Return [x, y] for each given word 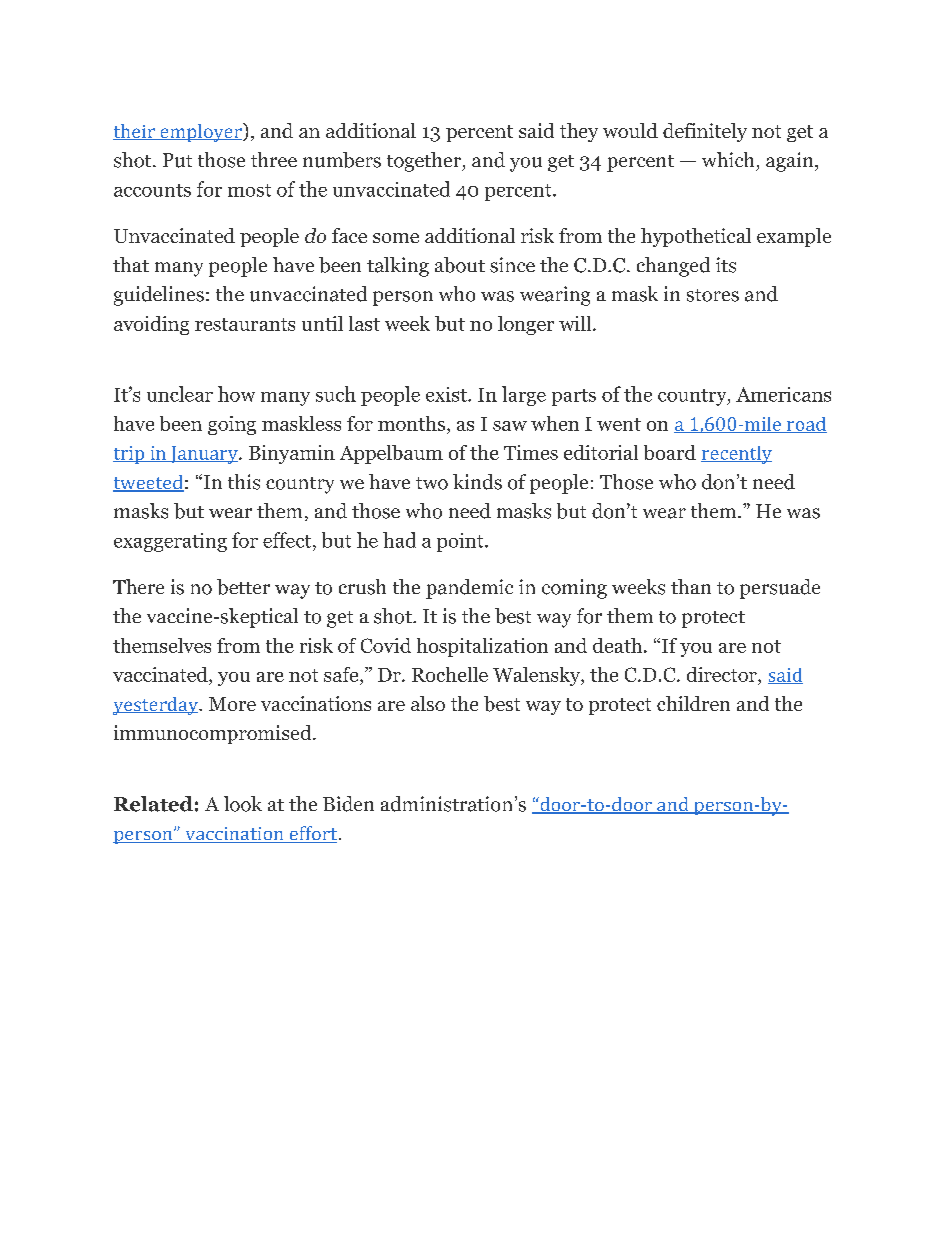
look [243, 804]
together [425, 162]
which [728, 159]
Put [177, 160]
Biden [348, 804]
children [693, 703]
